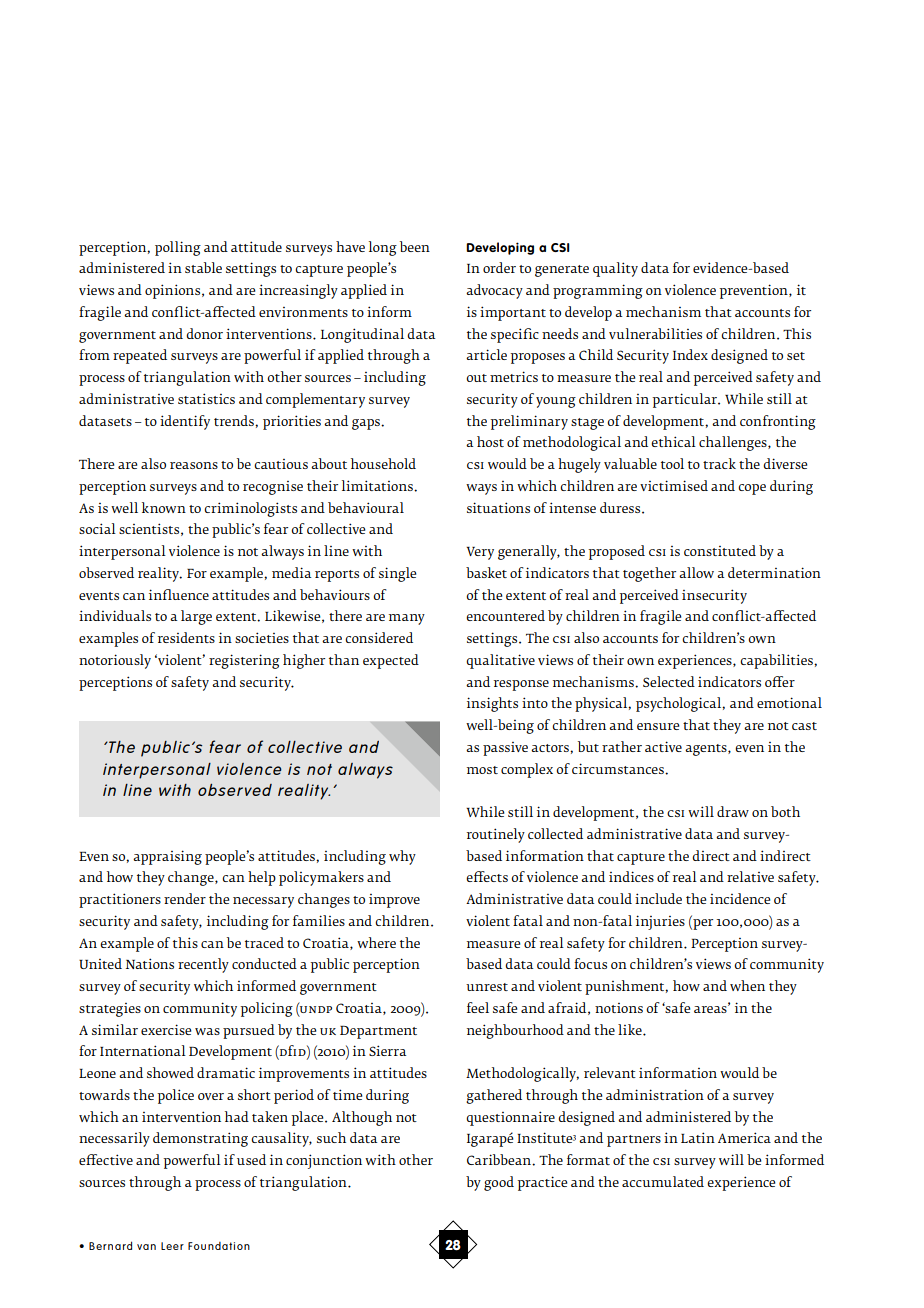 The width and height of the screenshot is (924, 1308). Describe the element at coordinates (752, 489) in the screenshot. I see `cope` at that location.
